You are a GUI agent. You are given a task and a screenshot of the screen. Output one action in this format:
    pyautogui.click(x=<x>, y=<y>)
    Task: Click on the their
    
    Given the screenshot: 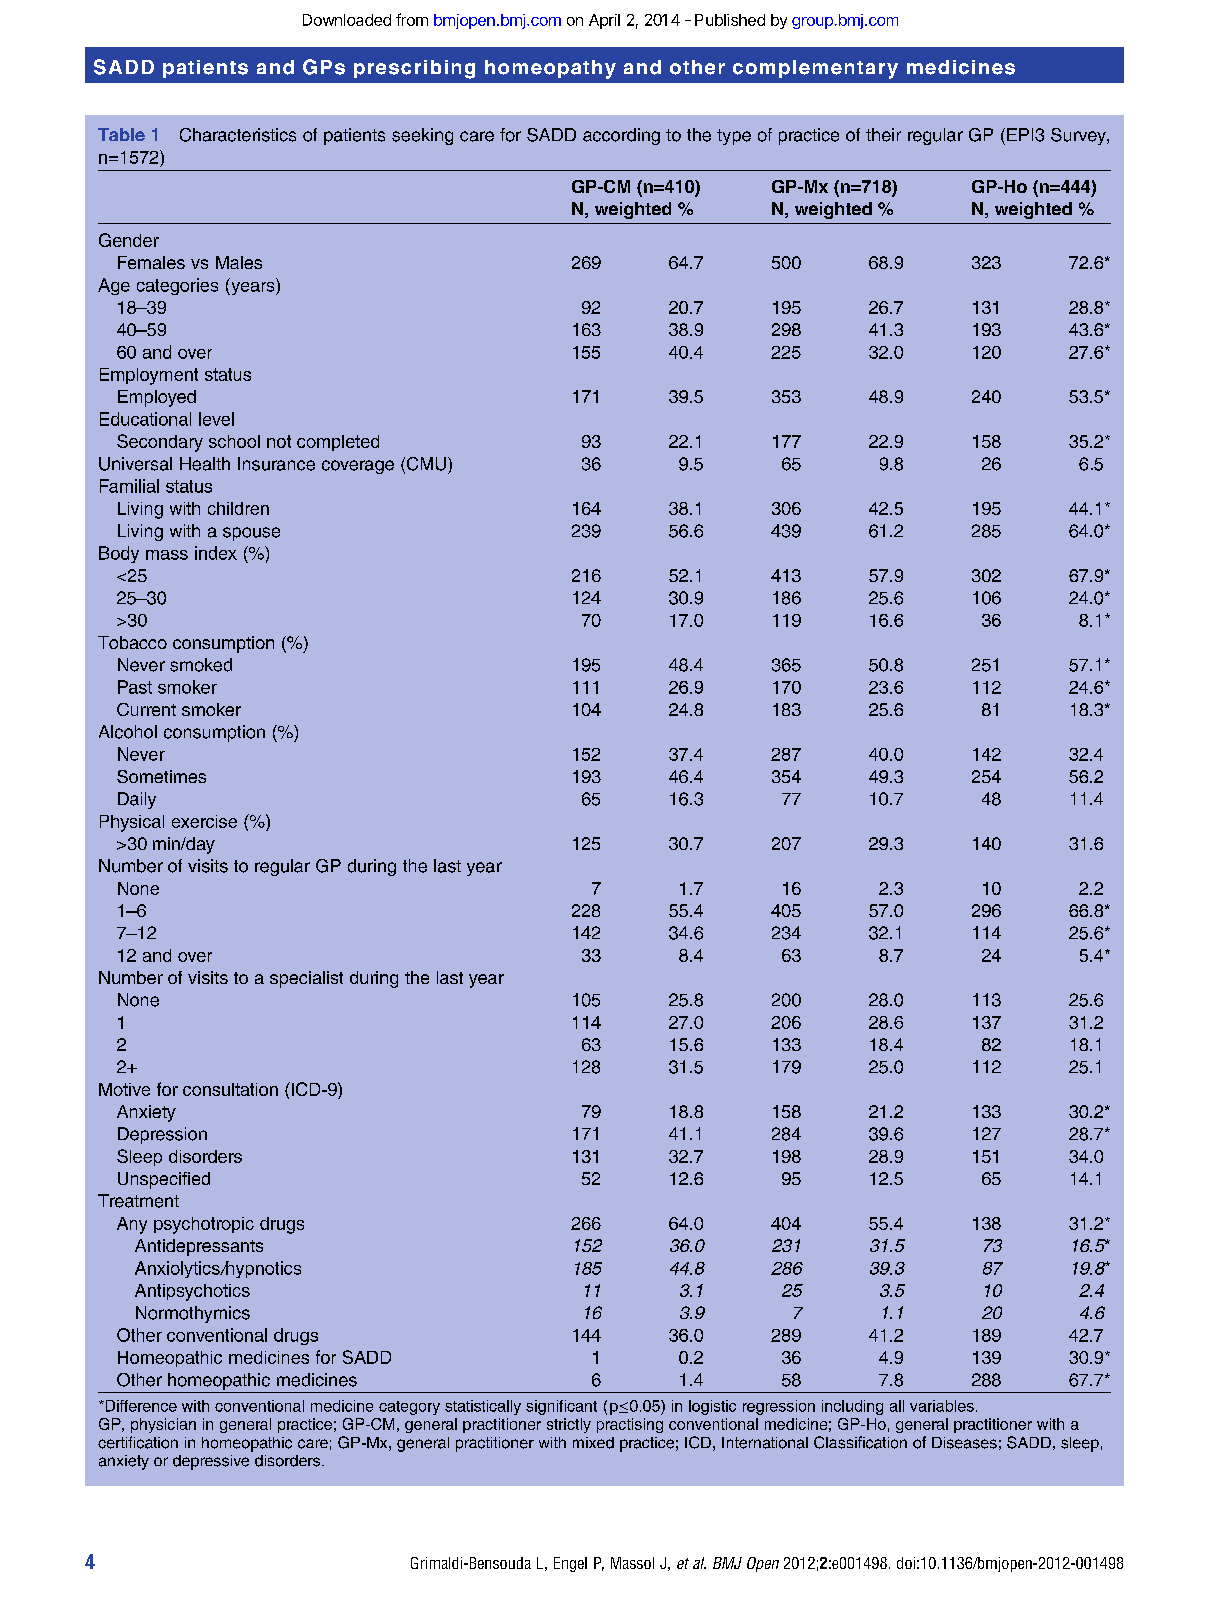 What is the action you would take?
    pyautogui.click(x=883, y=135)
